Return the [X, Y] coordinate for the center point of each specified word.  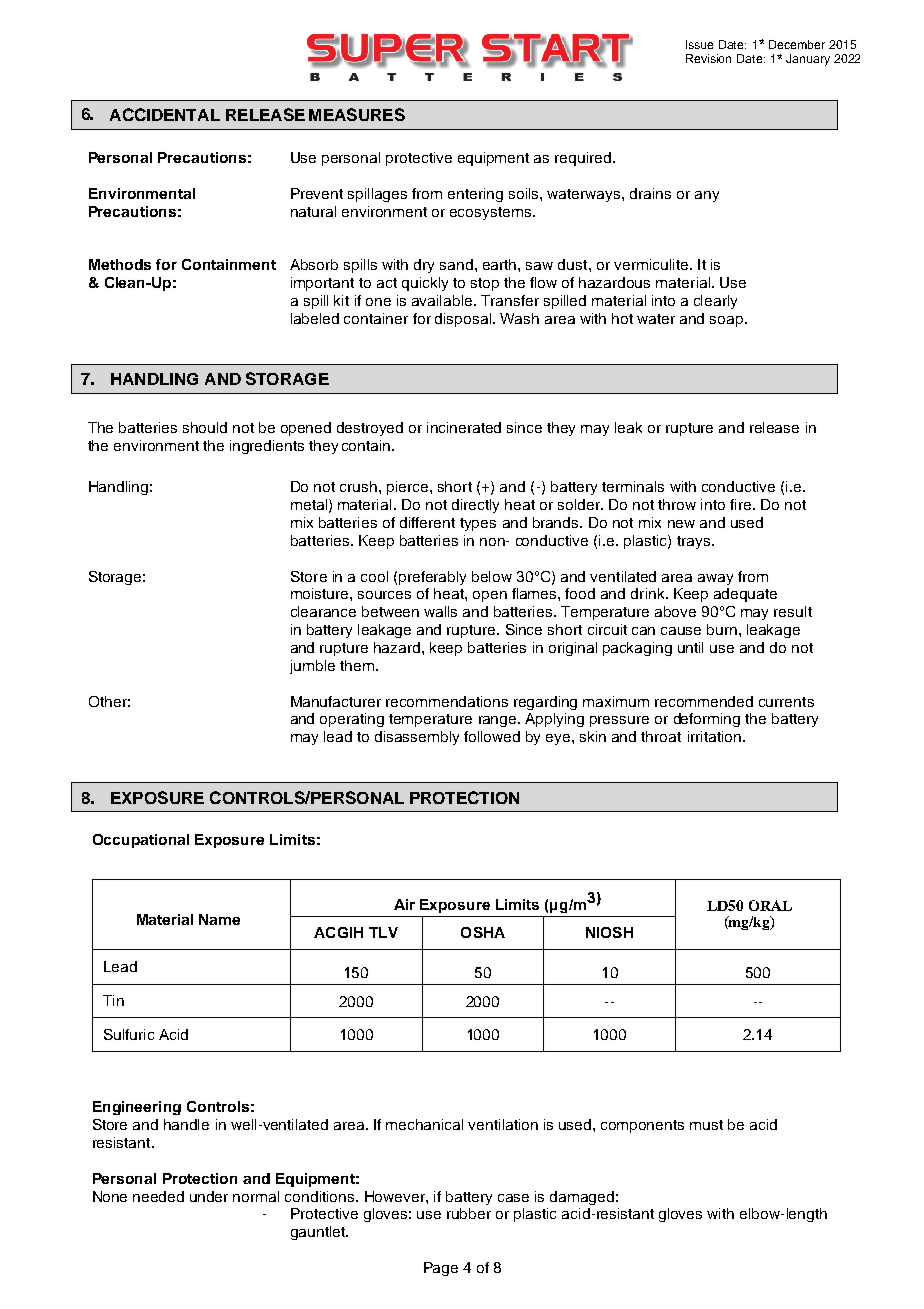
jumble [312, 667]
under [209, 1196]
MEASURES [357, 114]
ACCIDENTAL [165, 114]
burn [722, 629]
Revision [708, 58]
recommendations [447, 701]
